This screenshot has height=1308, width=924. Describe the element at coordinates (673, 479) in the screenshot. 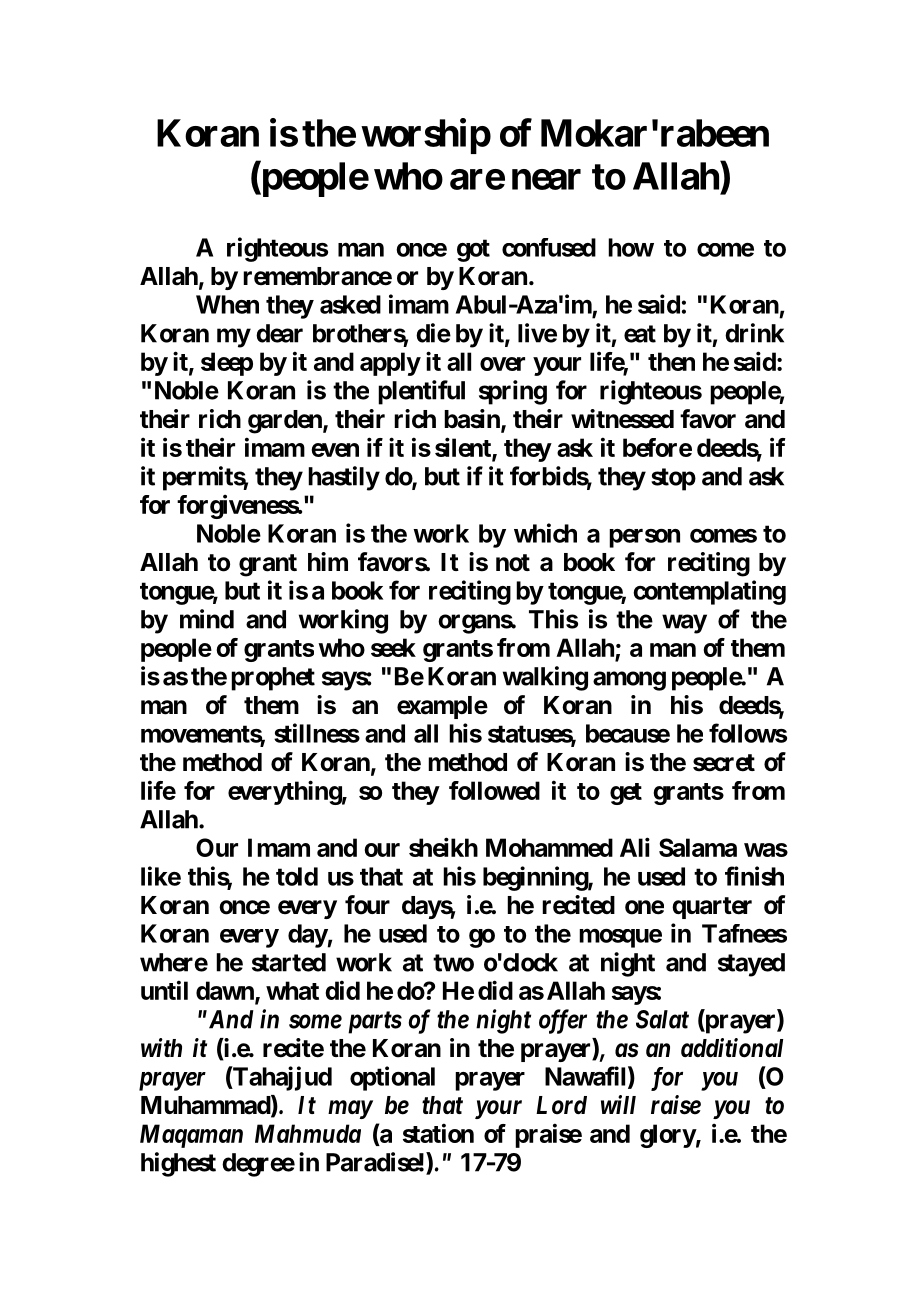

I see `stop` at that location.
